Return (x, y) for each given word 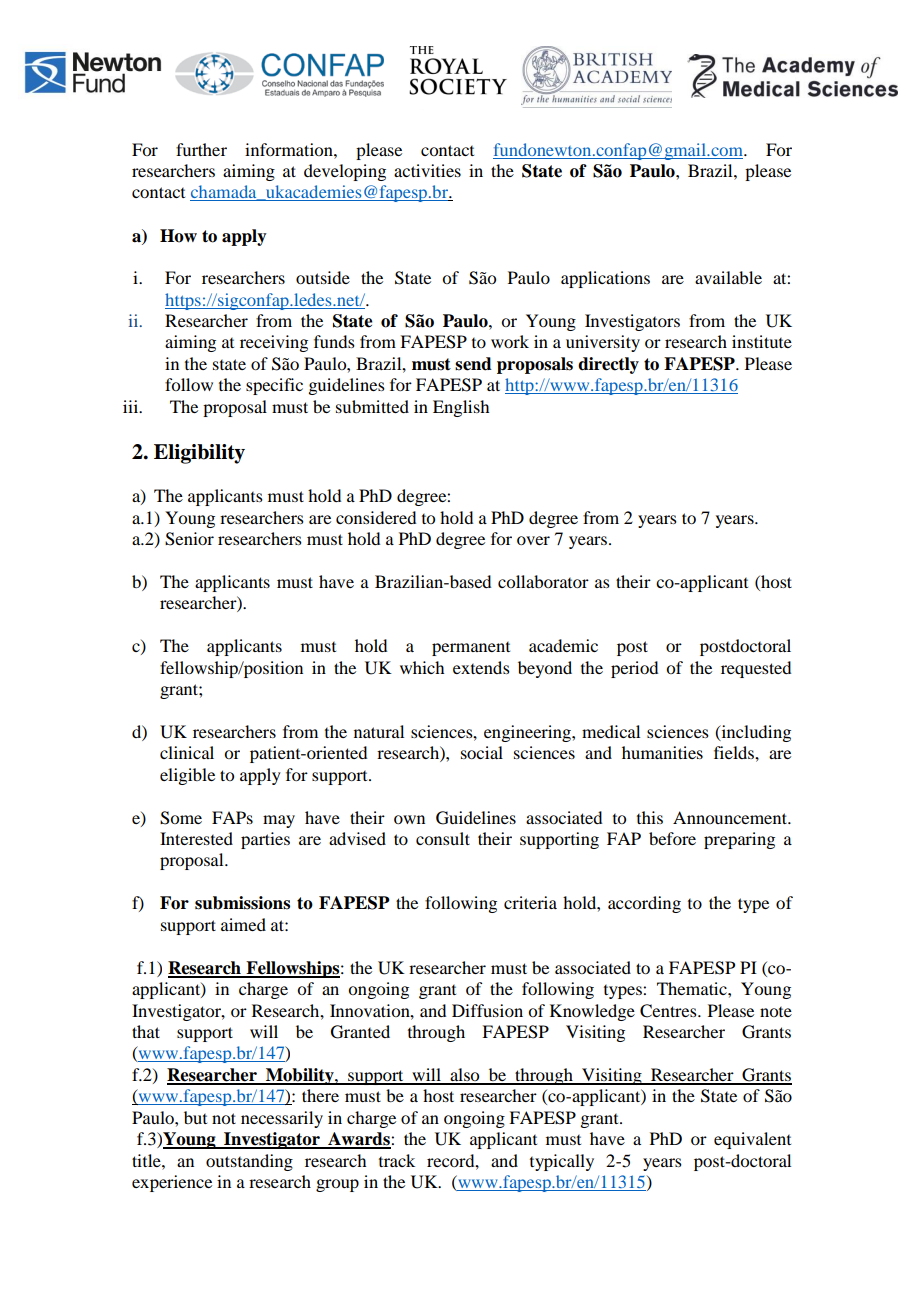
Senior (189, 539)
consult (443, 838)
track (397, 1160)
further (201, 149)
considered (376, 517)
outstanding (249, 1162)
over (533, 540)
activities (427, 170)
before (672, 838)
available (728, 277)
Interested (196, 838)
